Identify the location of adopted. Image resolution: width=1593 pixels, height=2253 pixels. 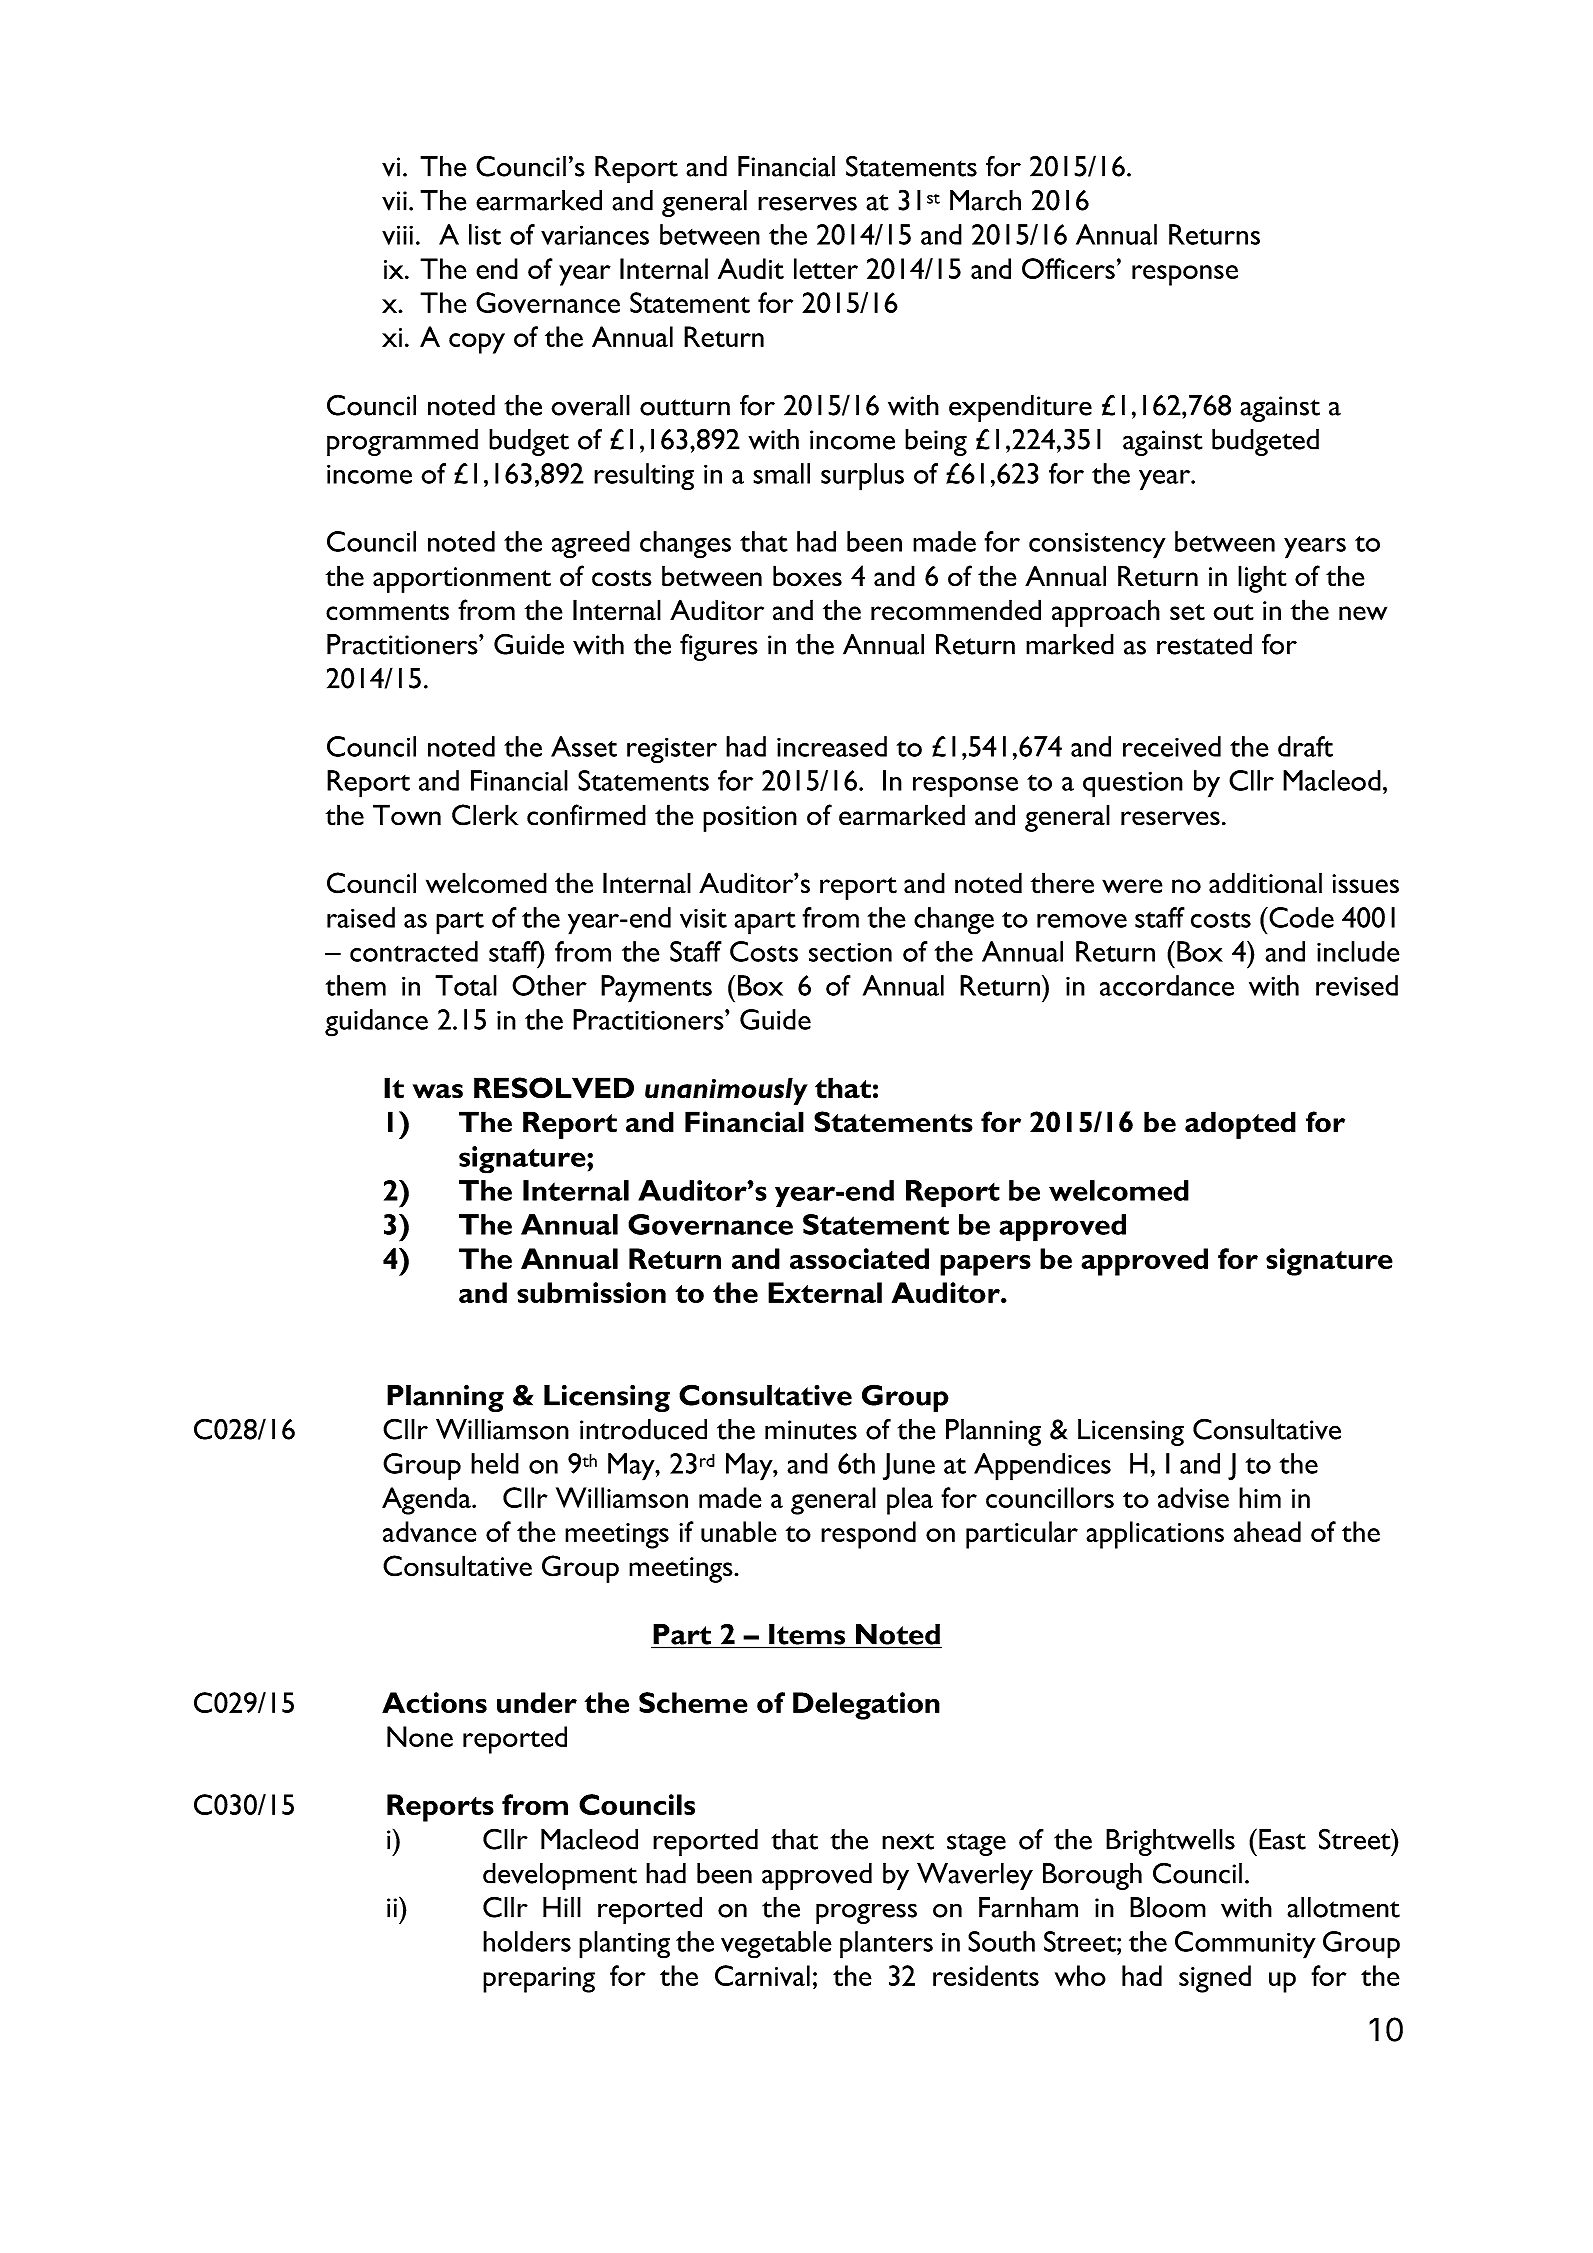
(1240, 1125).
